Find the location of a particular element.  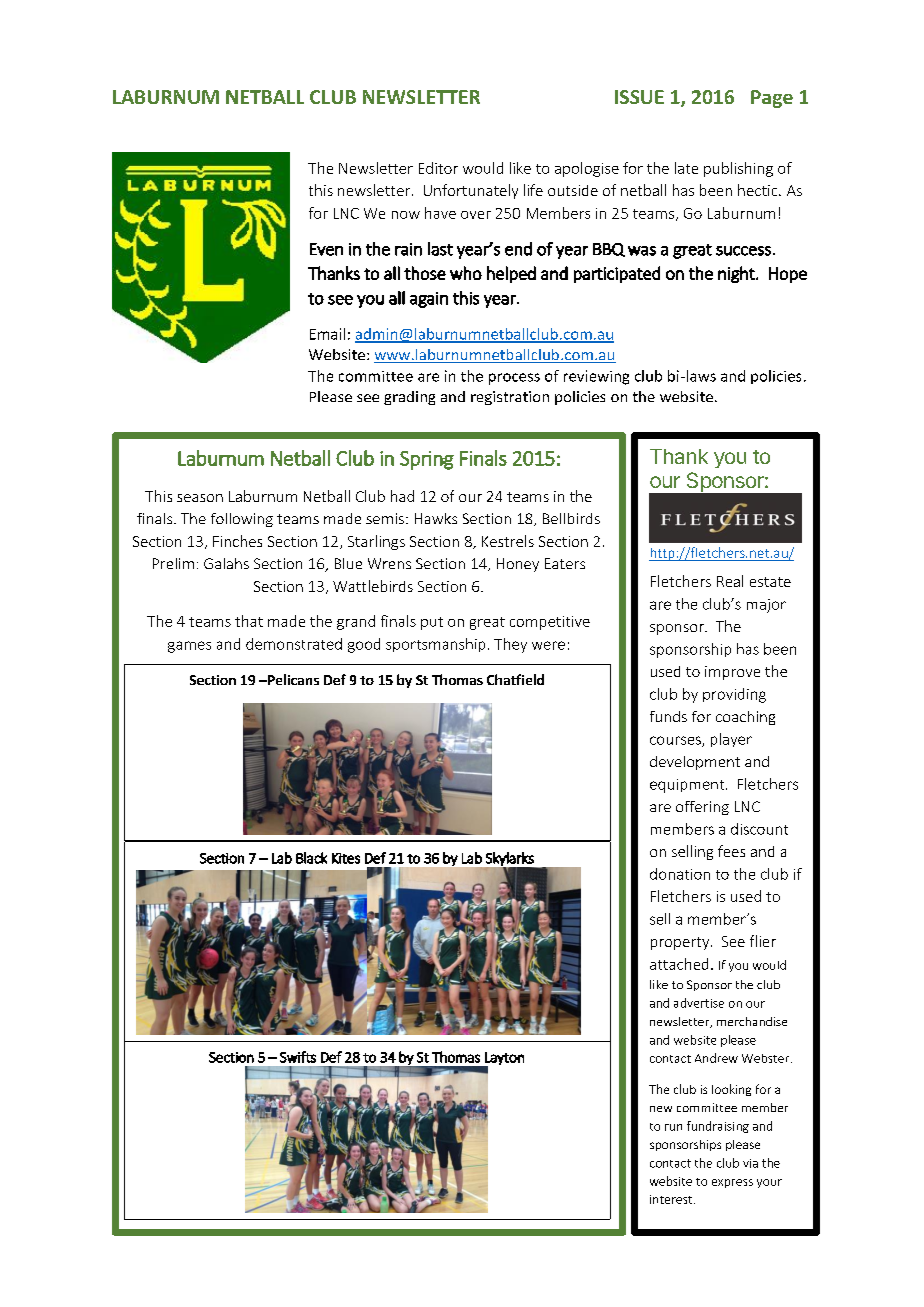

improve is located at coordinates (732, 673).
